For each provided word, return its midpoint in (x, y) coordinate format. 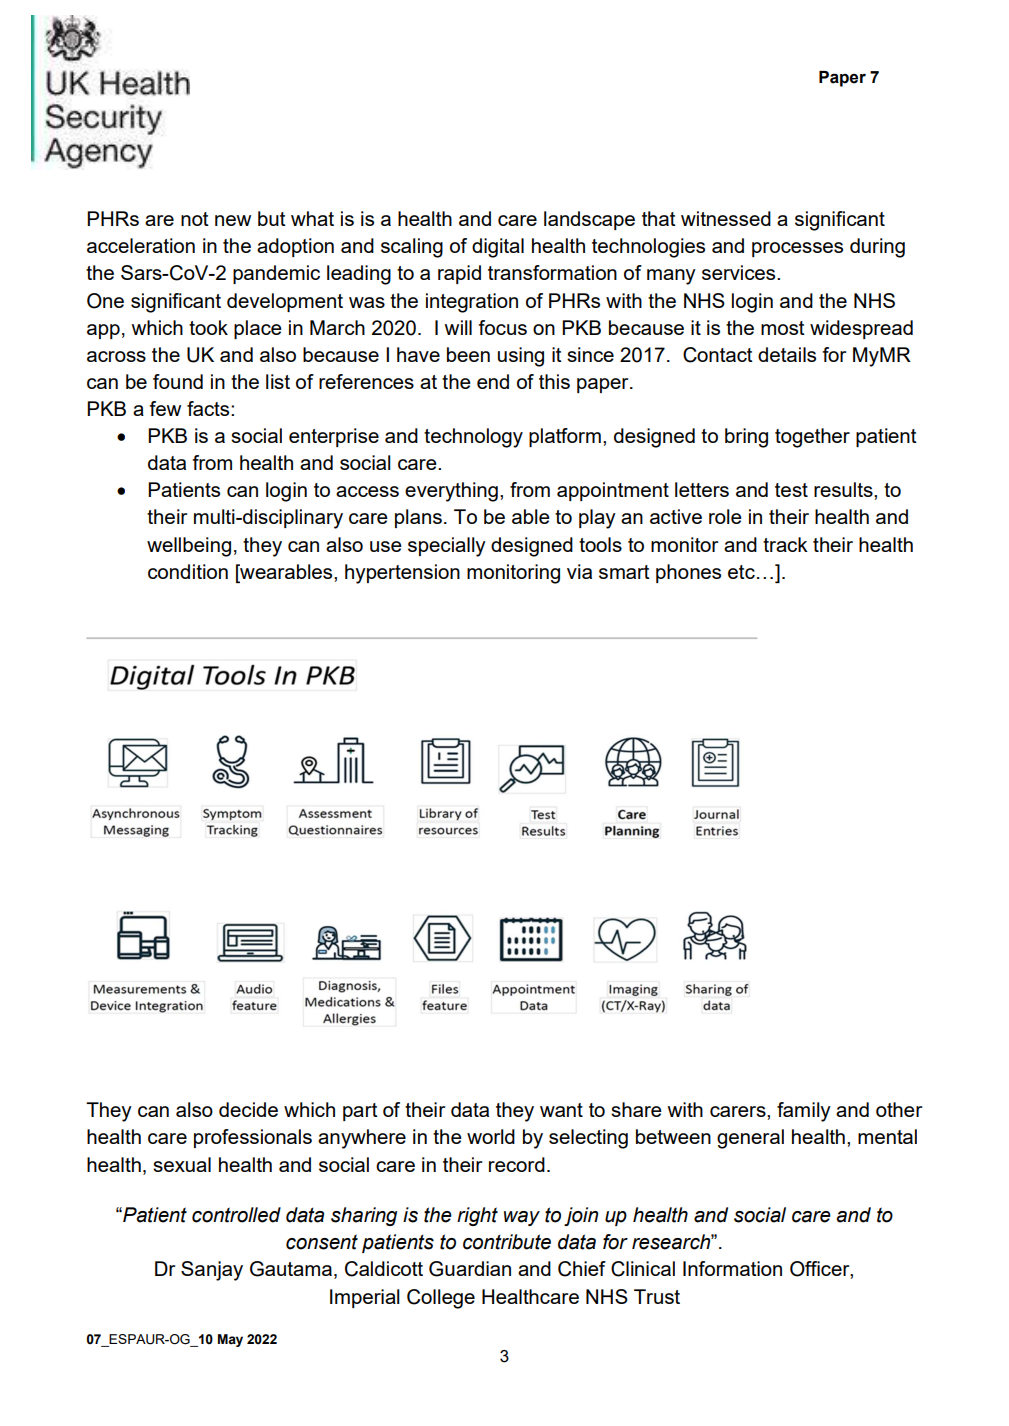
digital (498, 248)
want (561, 1110)
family (804, 1112)
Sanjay (212, 1271)
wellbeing (189, 547)
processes (797, 249)
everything (451, 492)
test (791, 490)
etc (741, 572)
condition (188, 571)
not (195, 219)
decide (248, 1109)
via (579, 571)
